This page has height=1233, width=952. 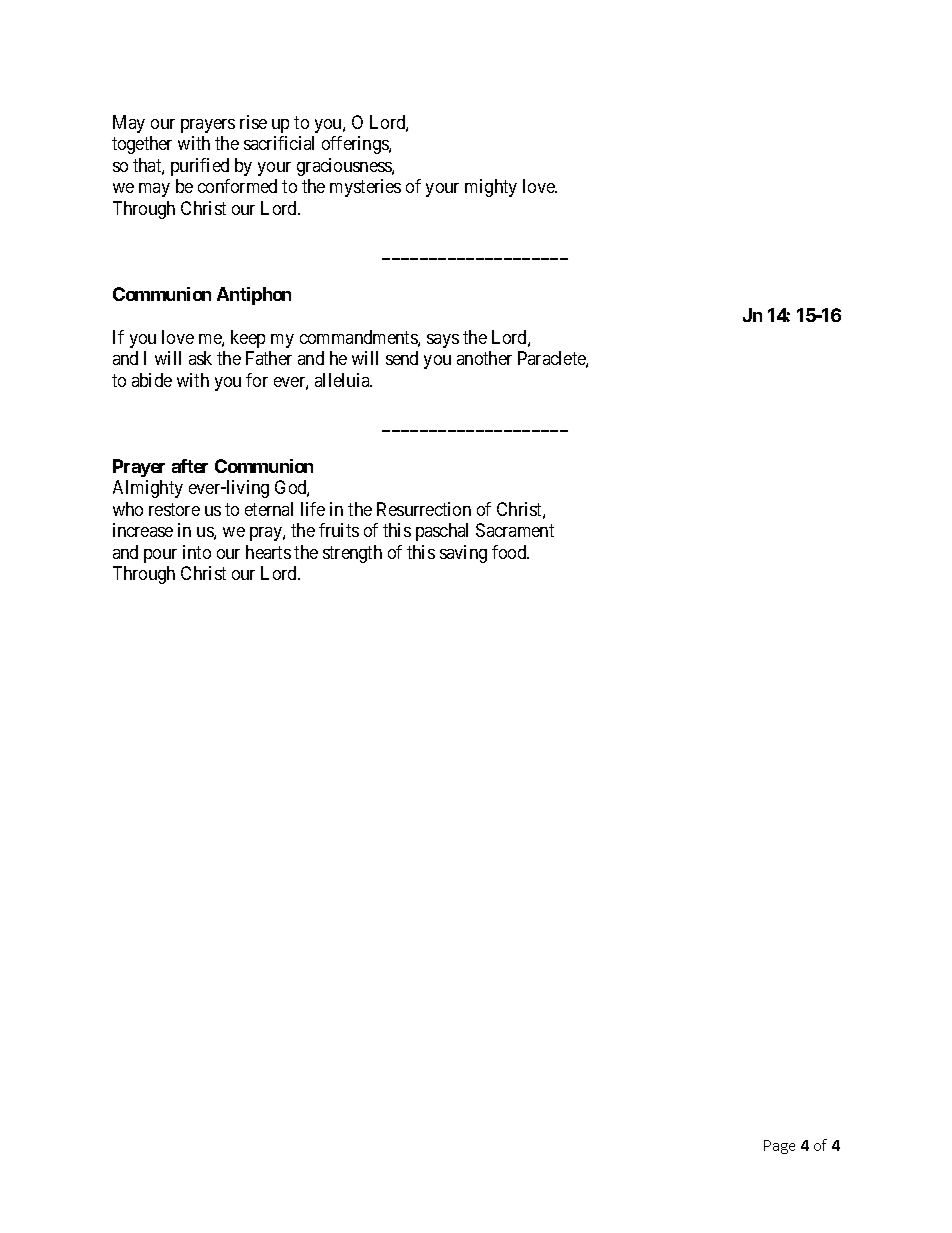 I want to click on saving, so click(x=463, y=554).
